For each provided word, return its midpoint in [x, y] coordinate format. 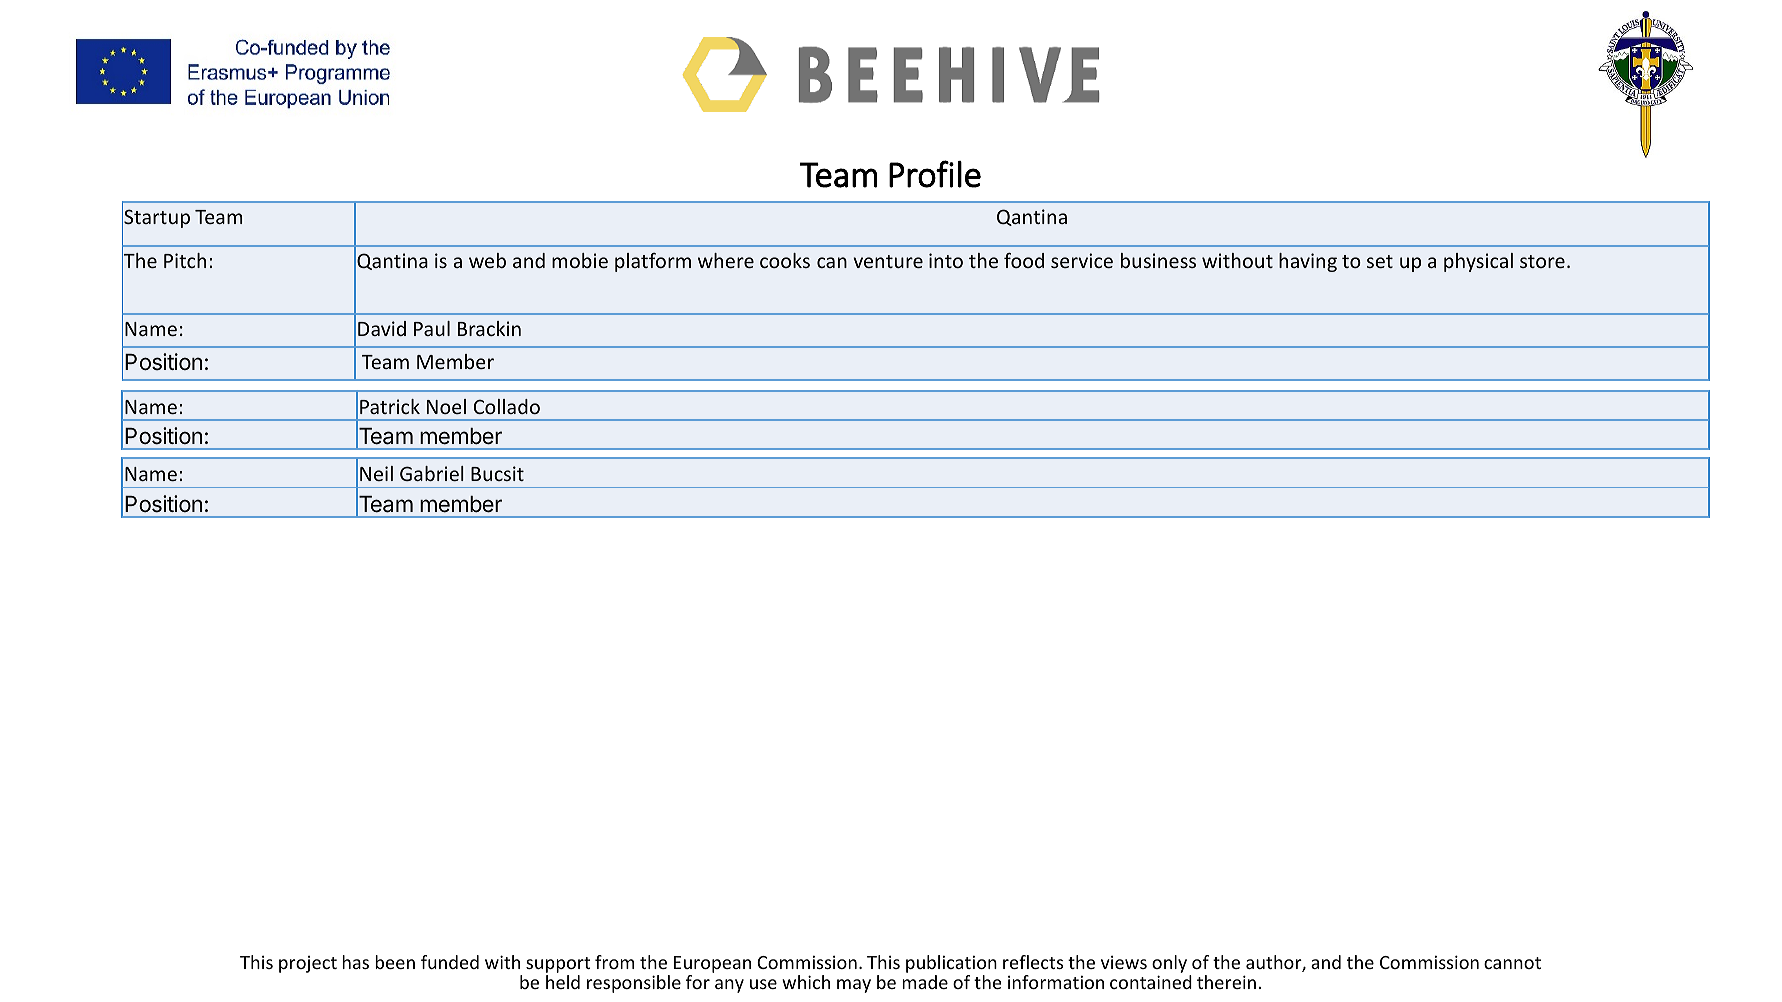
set [1380, 261]
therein [1226, 982]
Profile [935, 174]
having [1308, 262]
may [854, 986]
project [308, 964]
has [355, 962]
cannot [1512, 963]
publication [951, 965]
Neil [376, 473]
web [487, 260]
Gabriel [432, 473]
